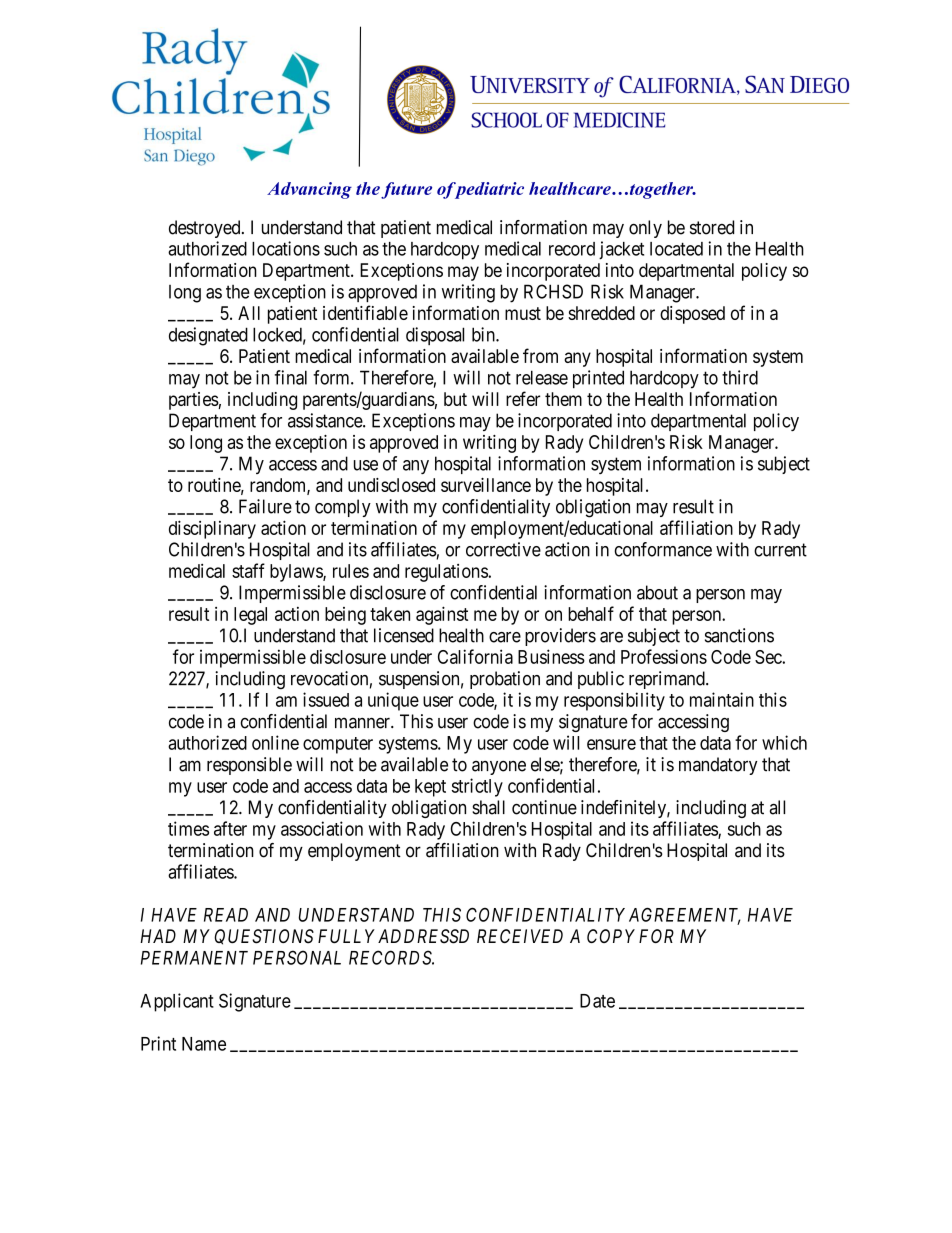 Image resolution: width=952 pixels, height=1233 pixels. Describe the element at coordinates (718, 766) in the screenshot. I see `mandatory` at that location.
